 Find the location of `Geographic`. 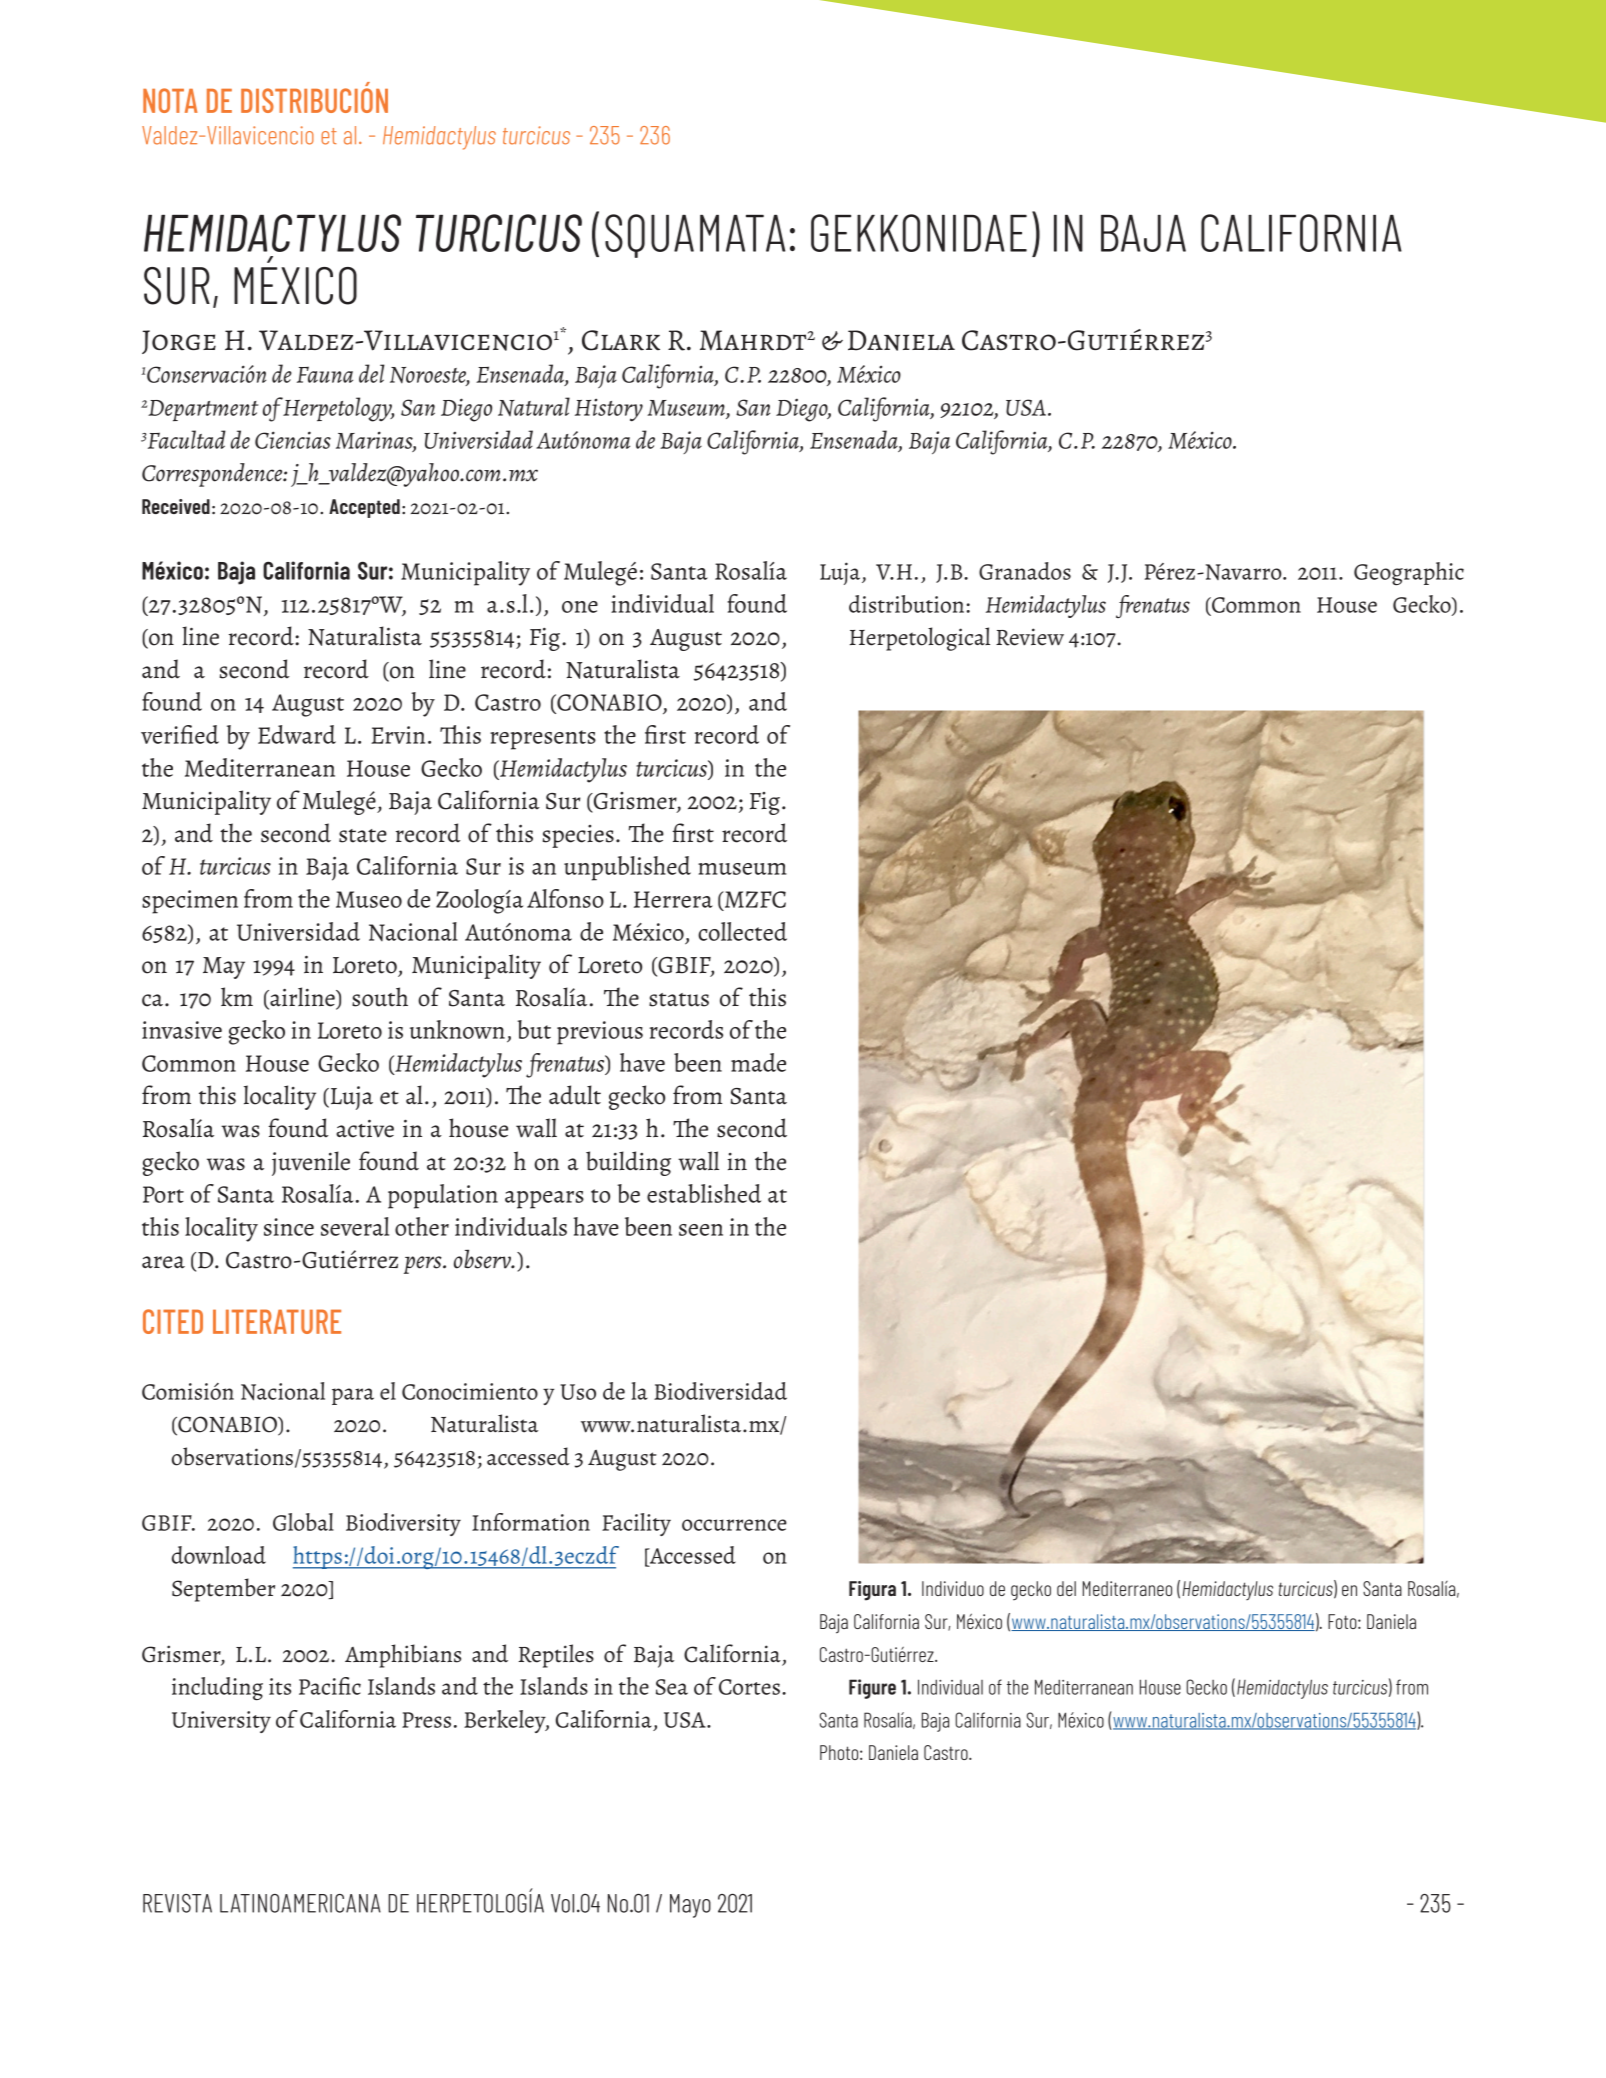

Geographic is located at coordinates (1409, 573).
